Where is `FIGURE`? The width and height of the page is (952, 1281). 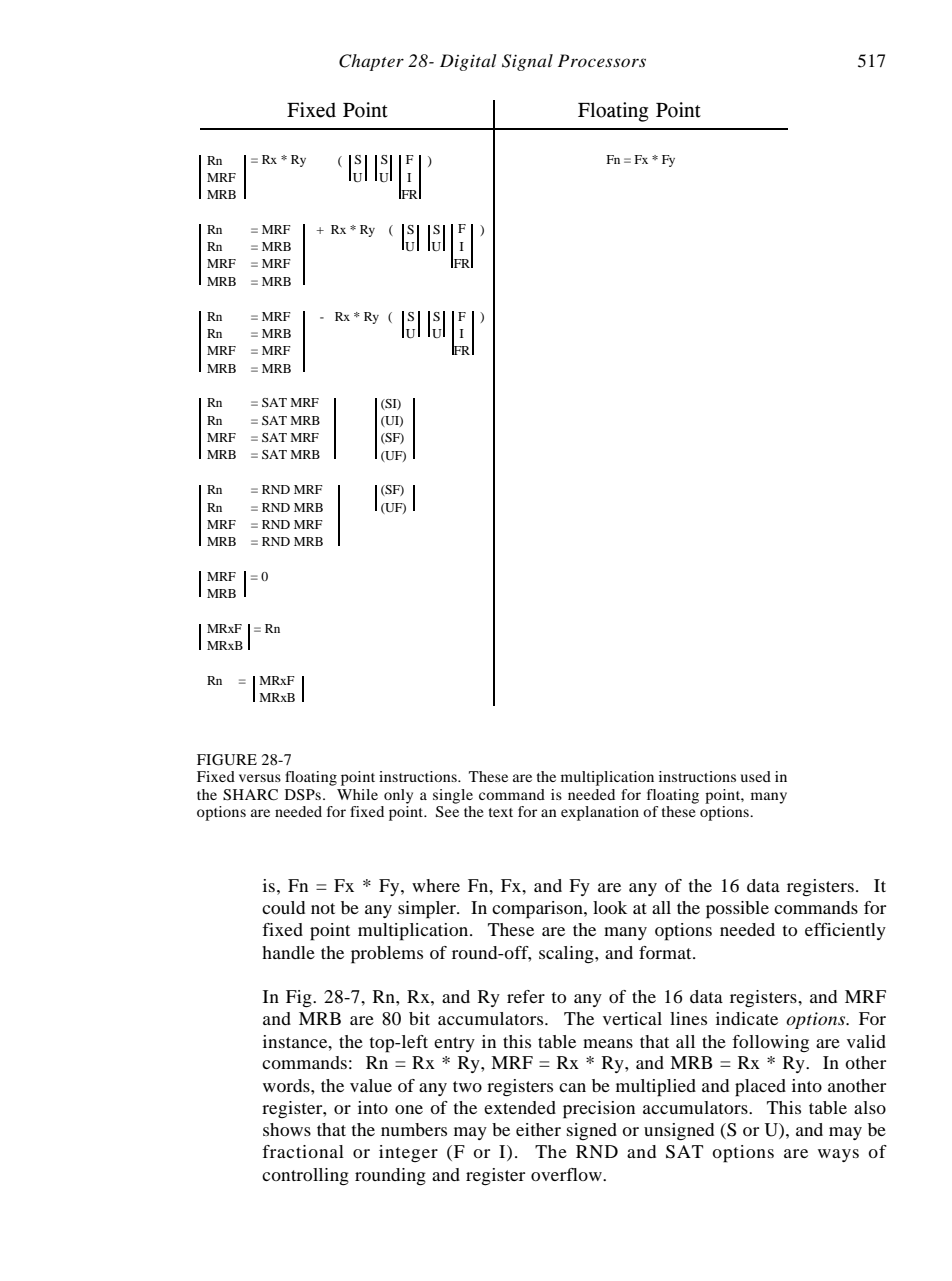 FIGURE is located at coordinates (227, 760).
